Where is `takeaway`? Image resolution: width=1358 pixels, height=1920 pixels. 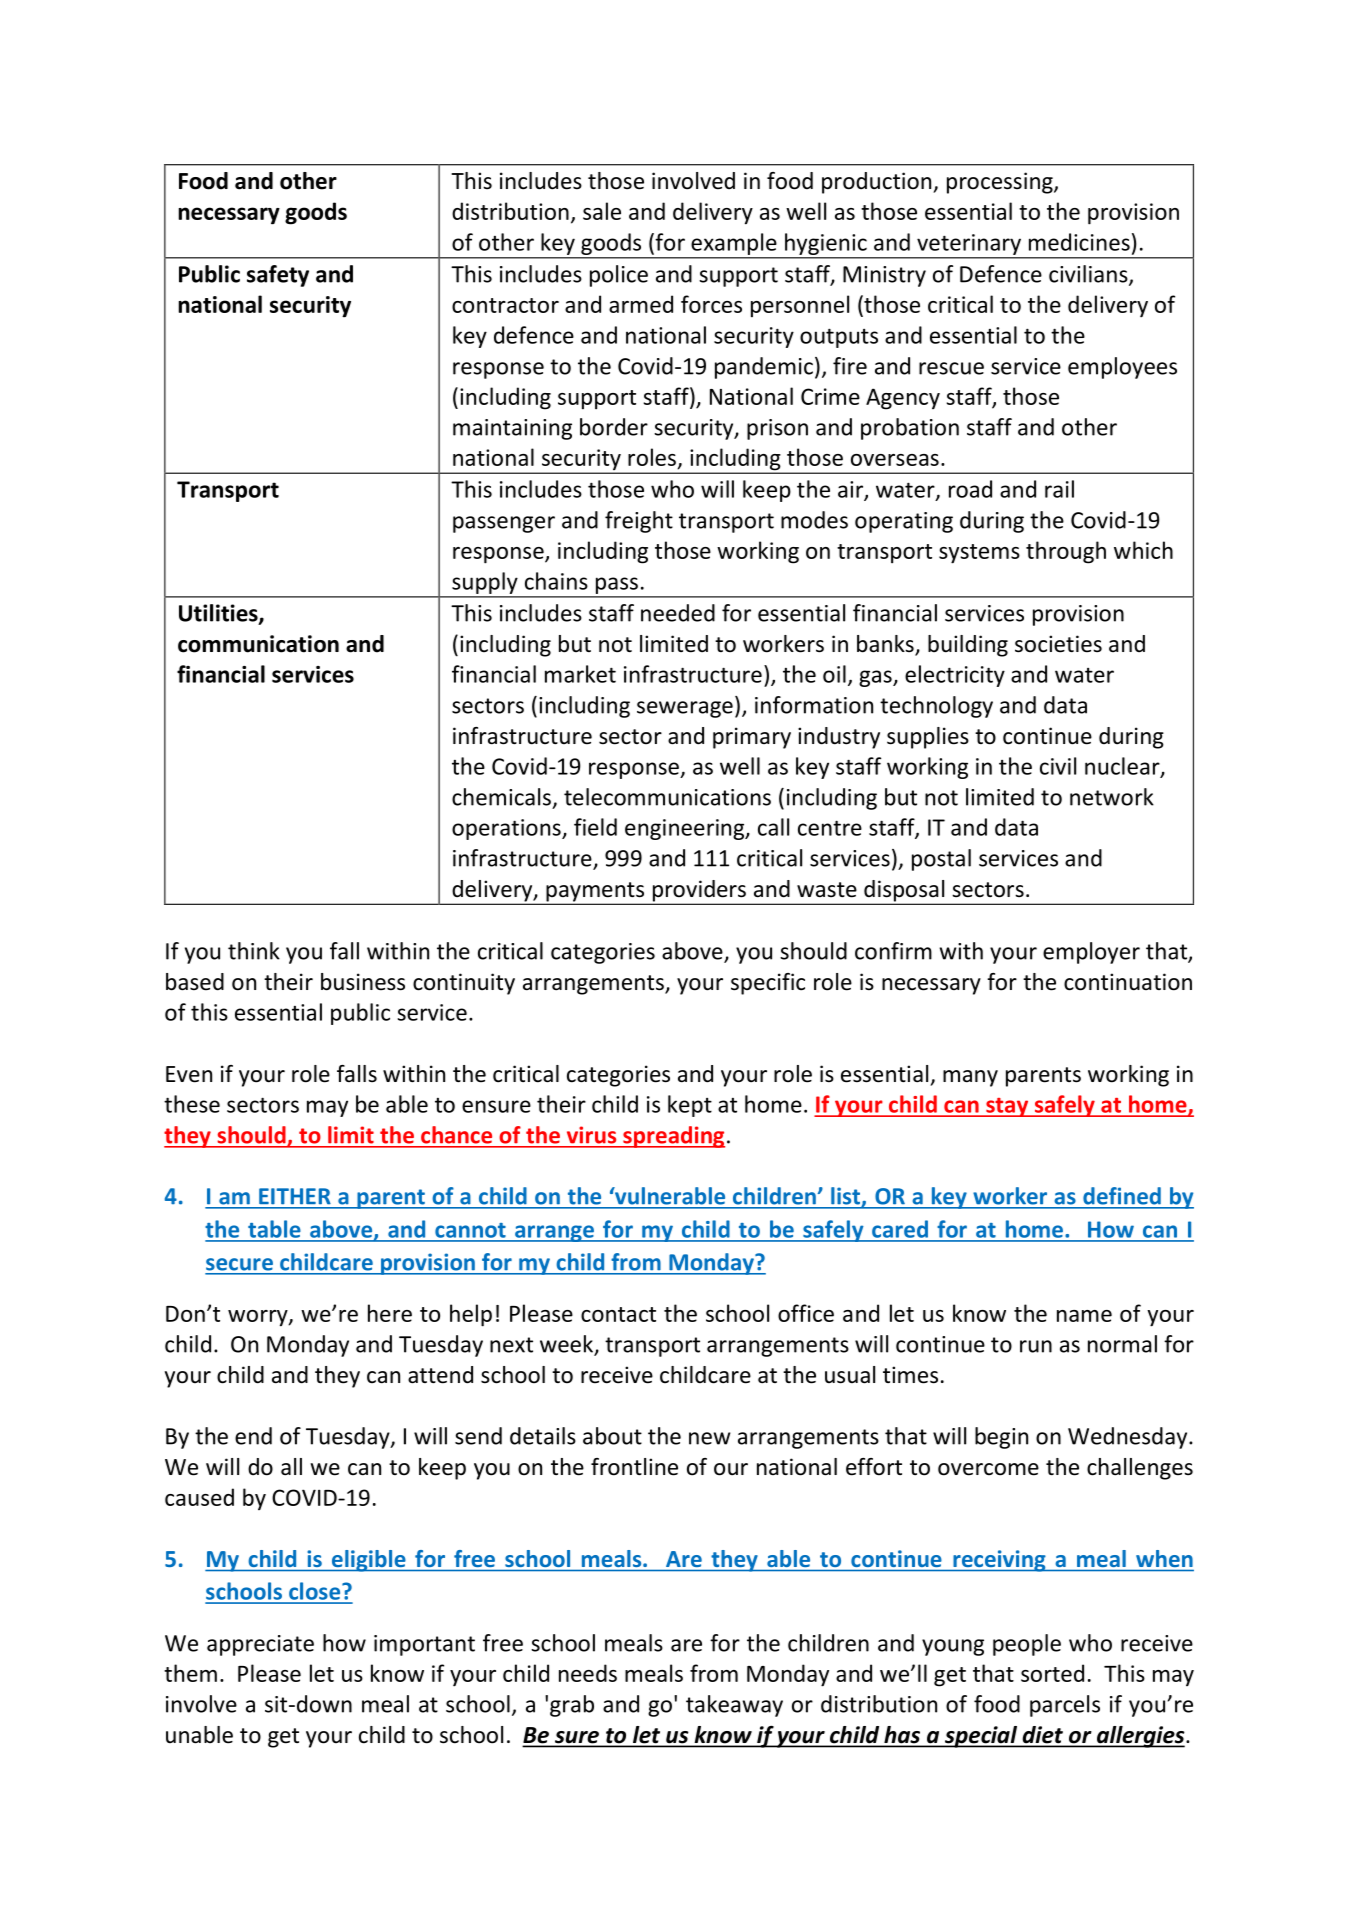 takeaway is located at coordinates (734, 1706).
